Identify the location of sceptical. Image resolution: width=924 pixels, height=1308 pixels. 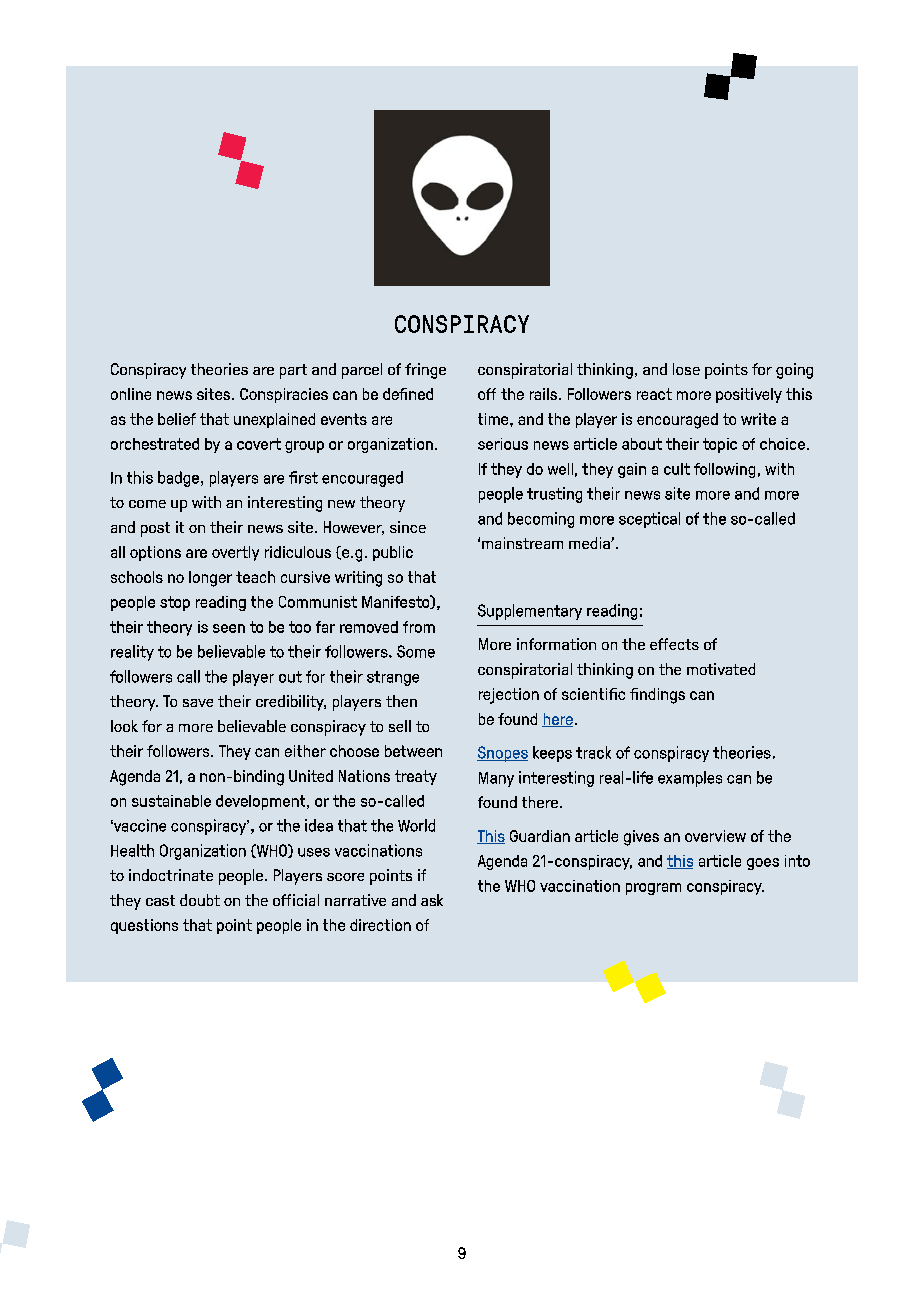
(649, 520).
